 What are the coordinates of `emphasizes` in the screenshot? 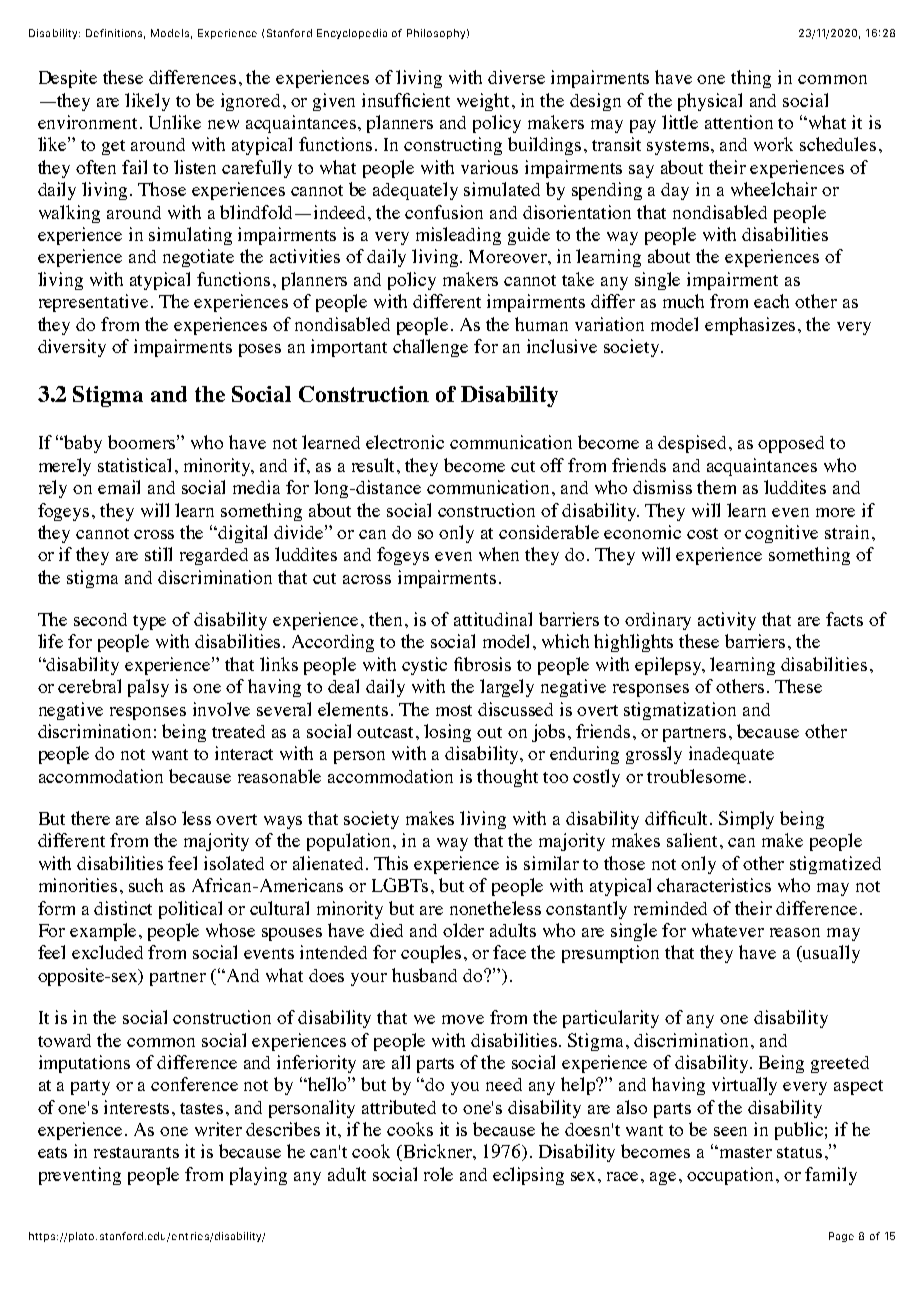 It's located at (752, 326).
